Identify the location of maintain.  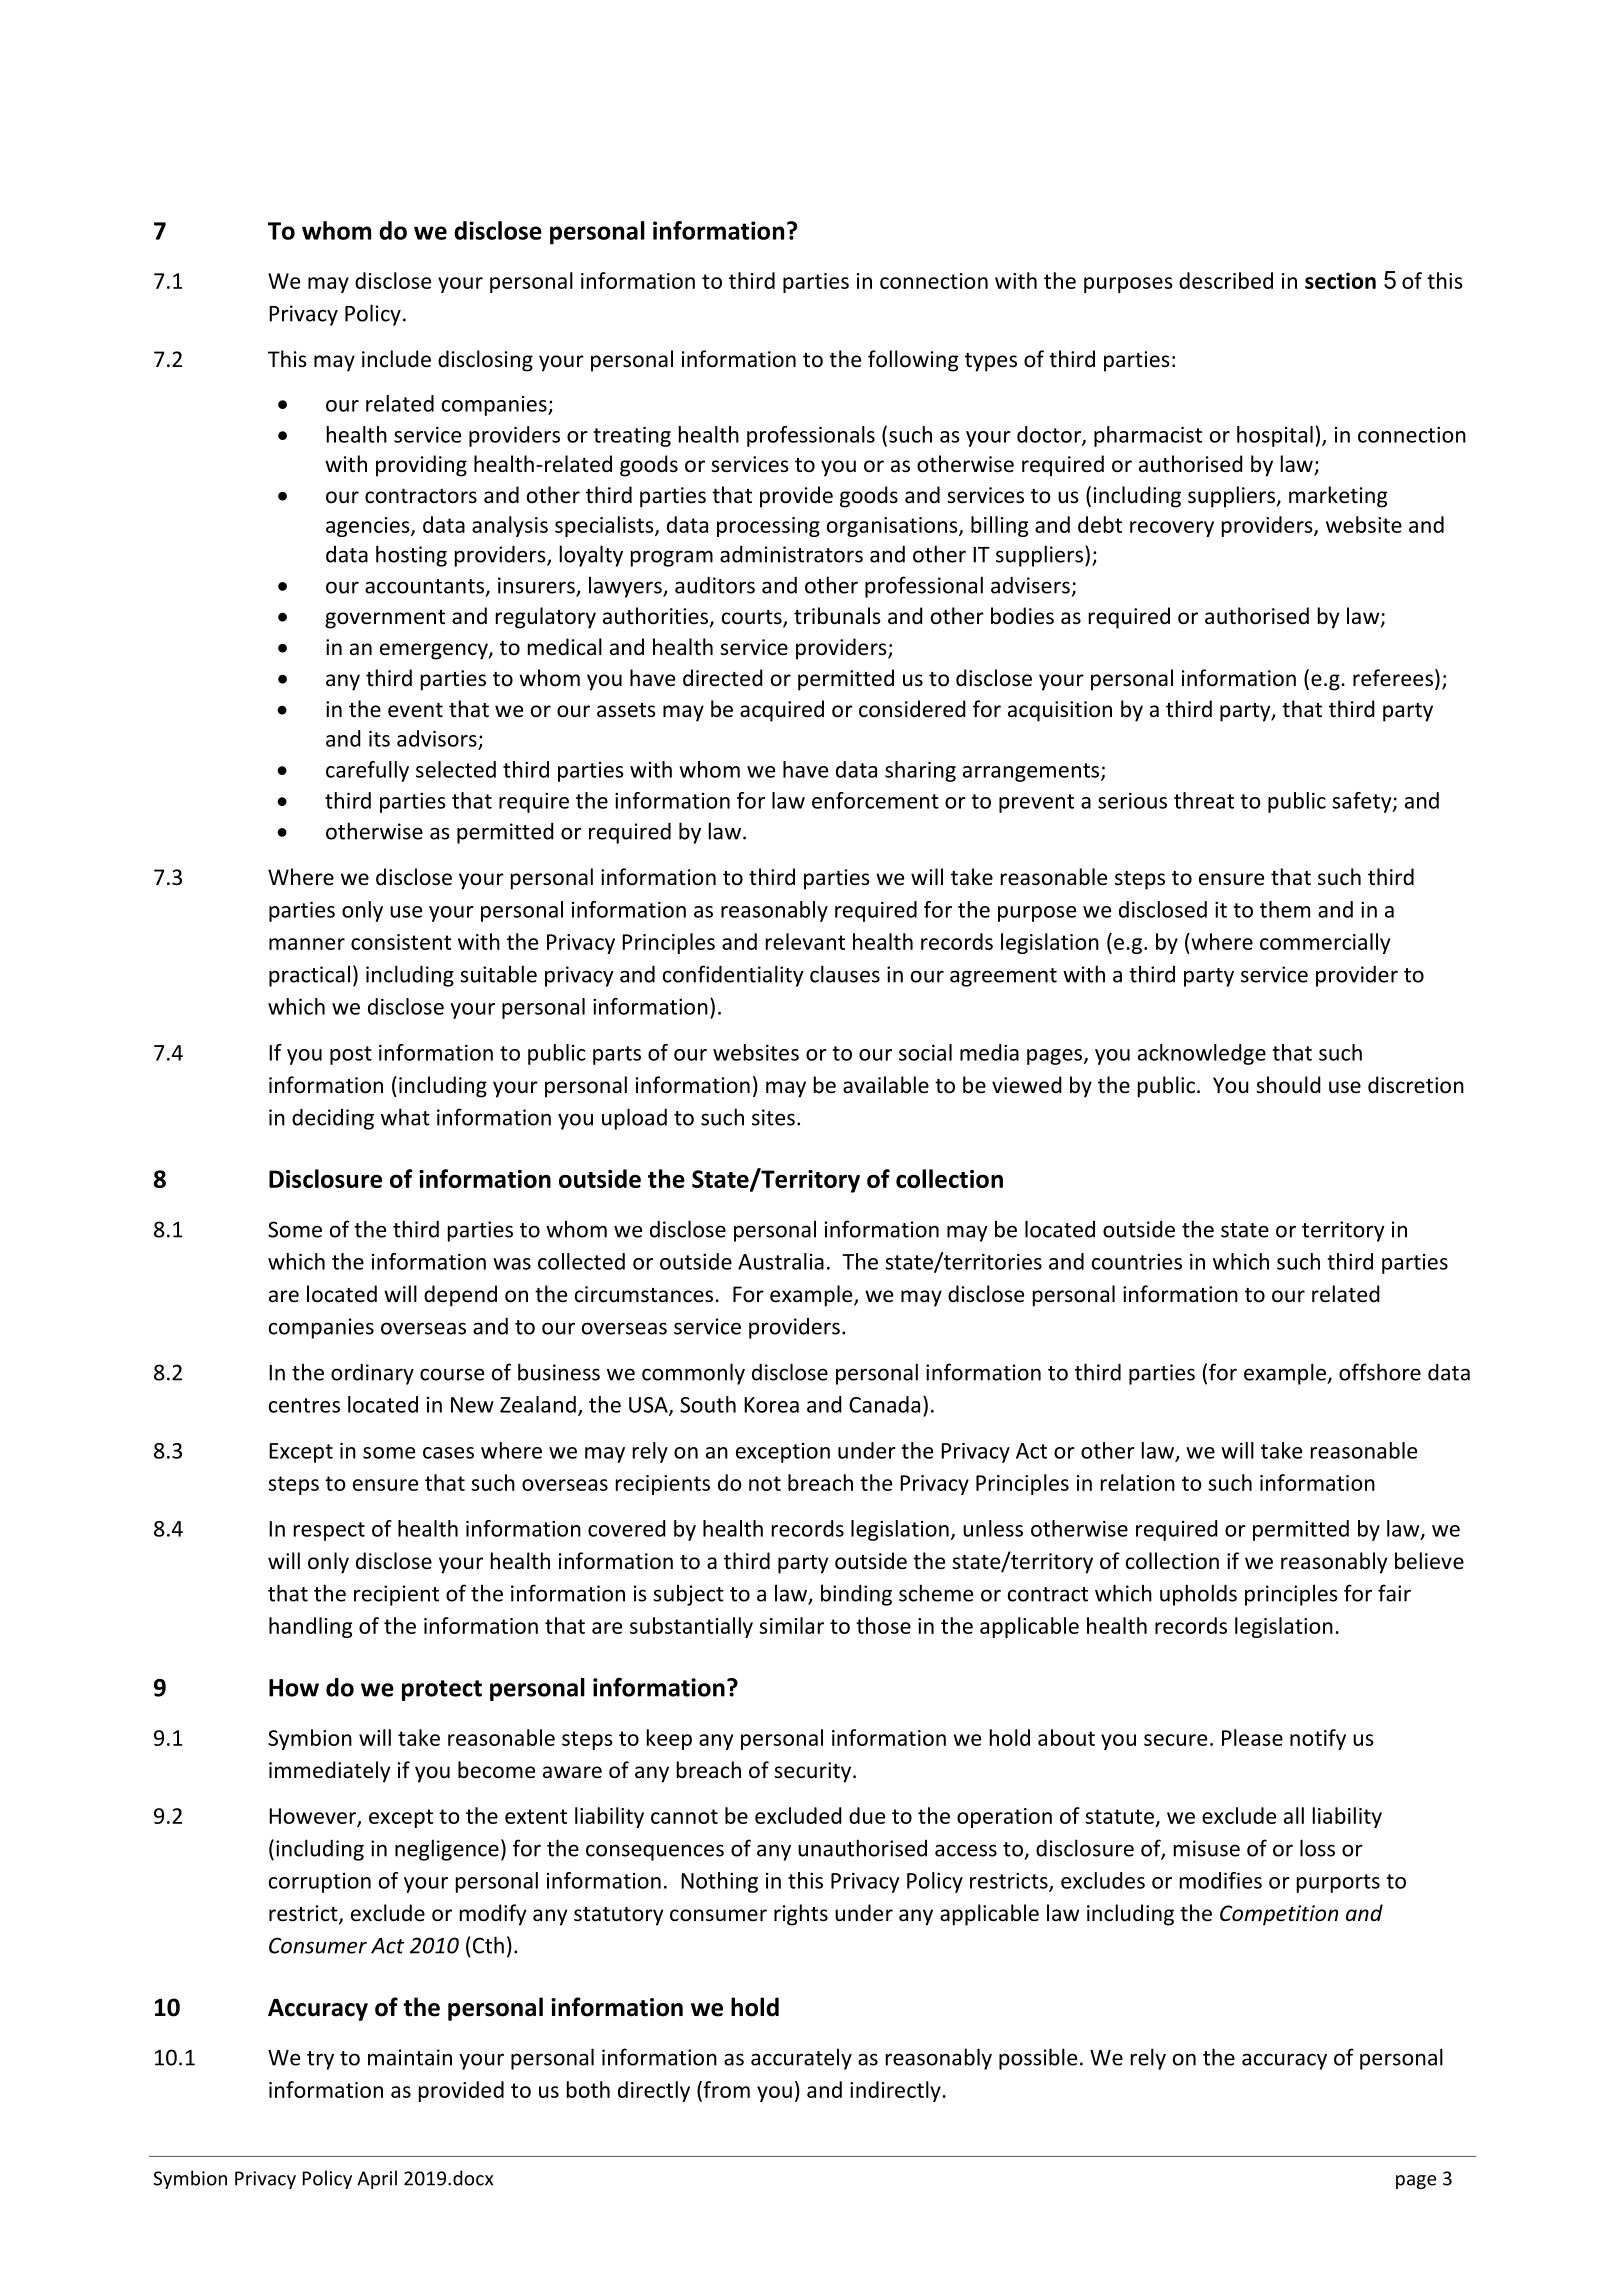
(410, 2057).
